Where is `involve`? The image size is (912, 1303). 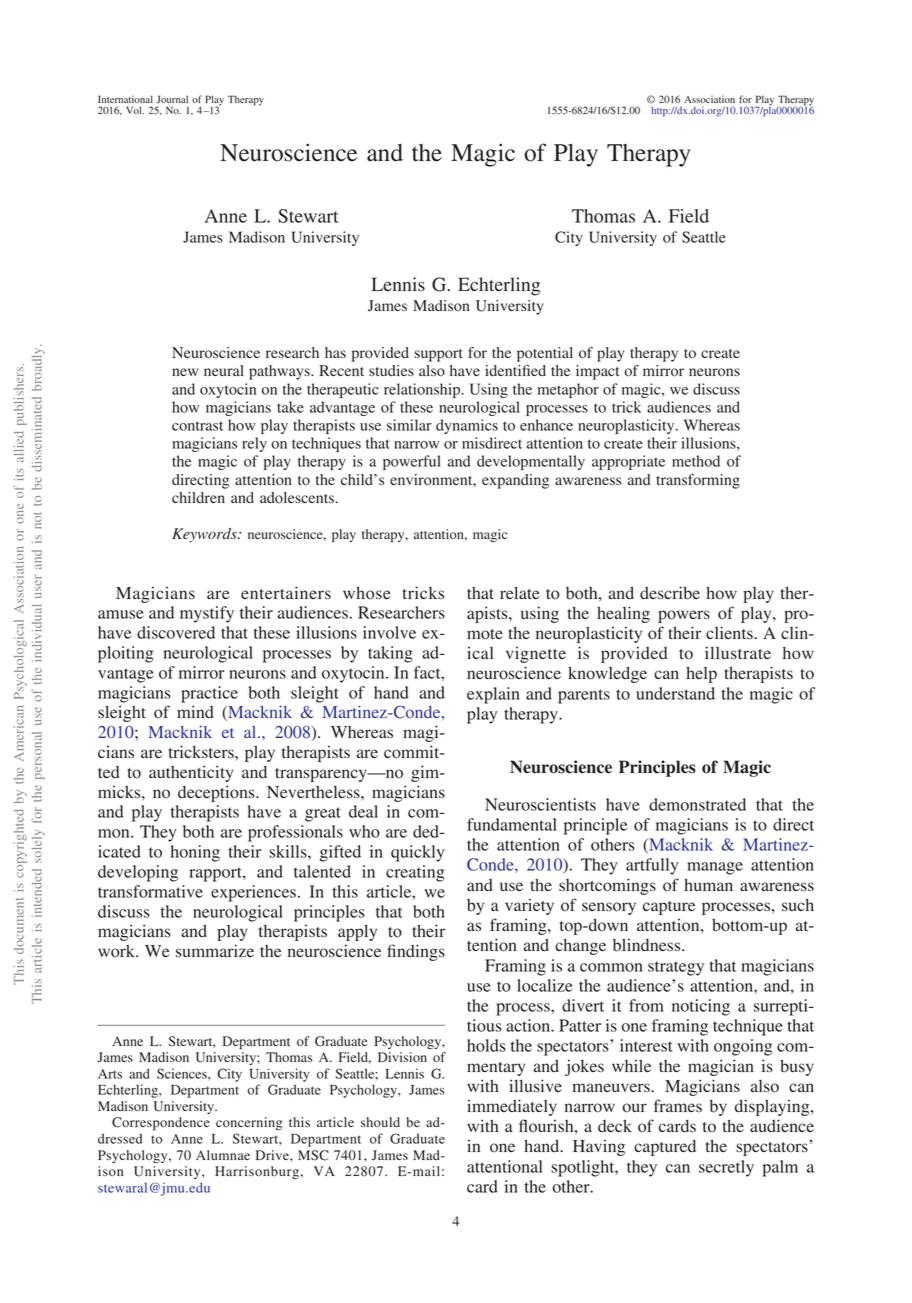
involve is located at coordinates (389, 632).
